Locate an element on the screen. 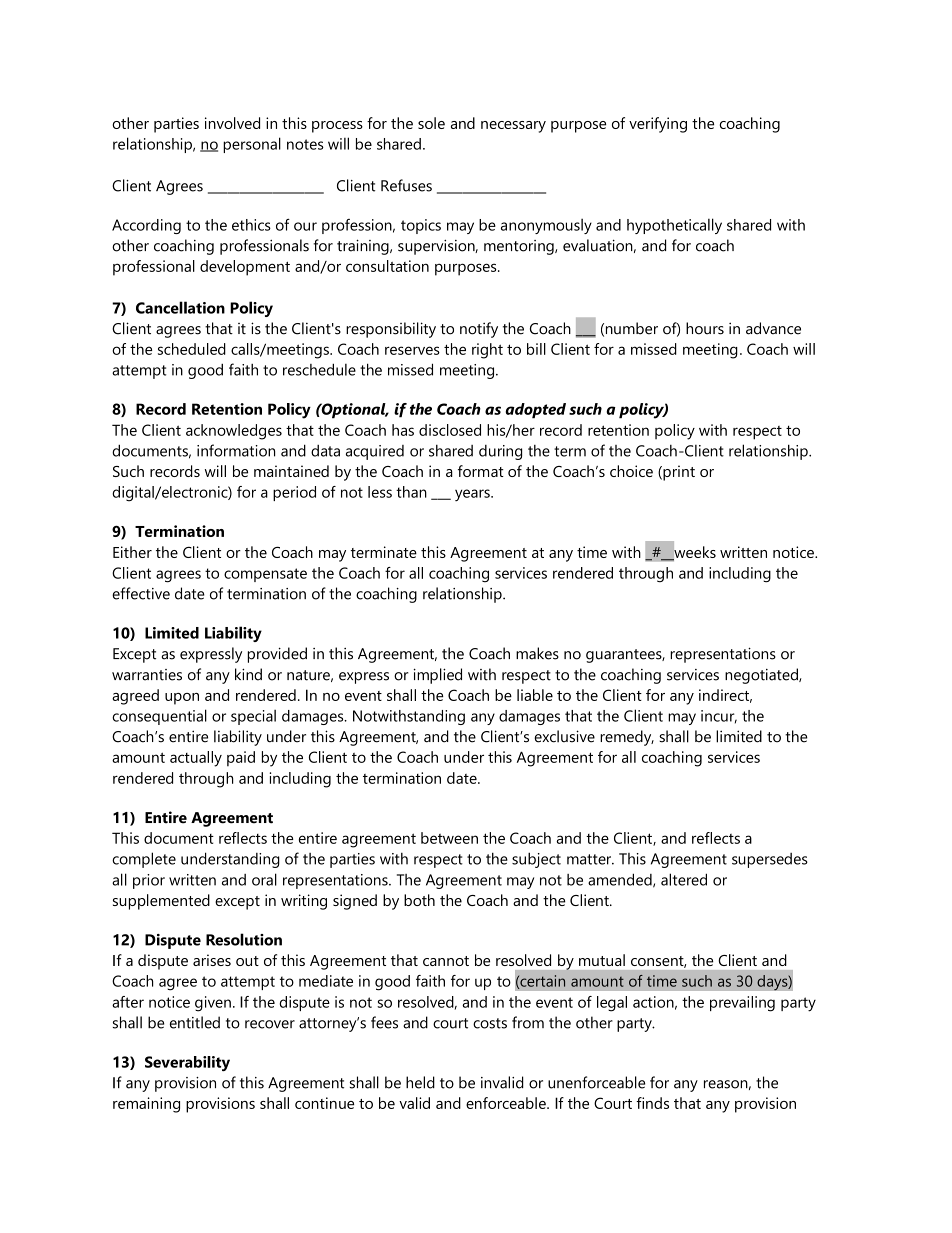  involved is located at coordinates (232, 123).
